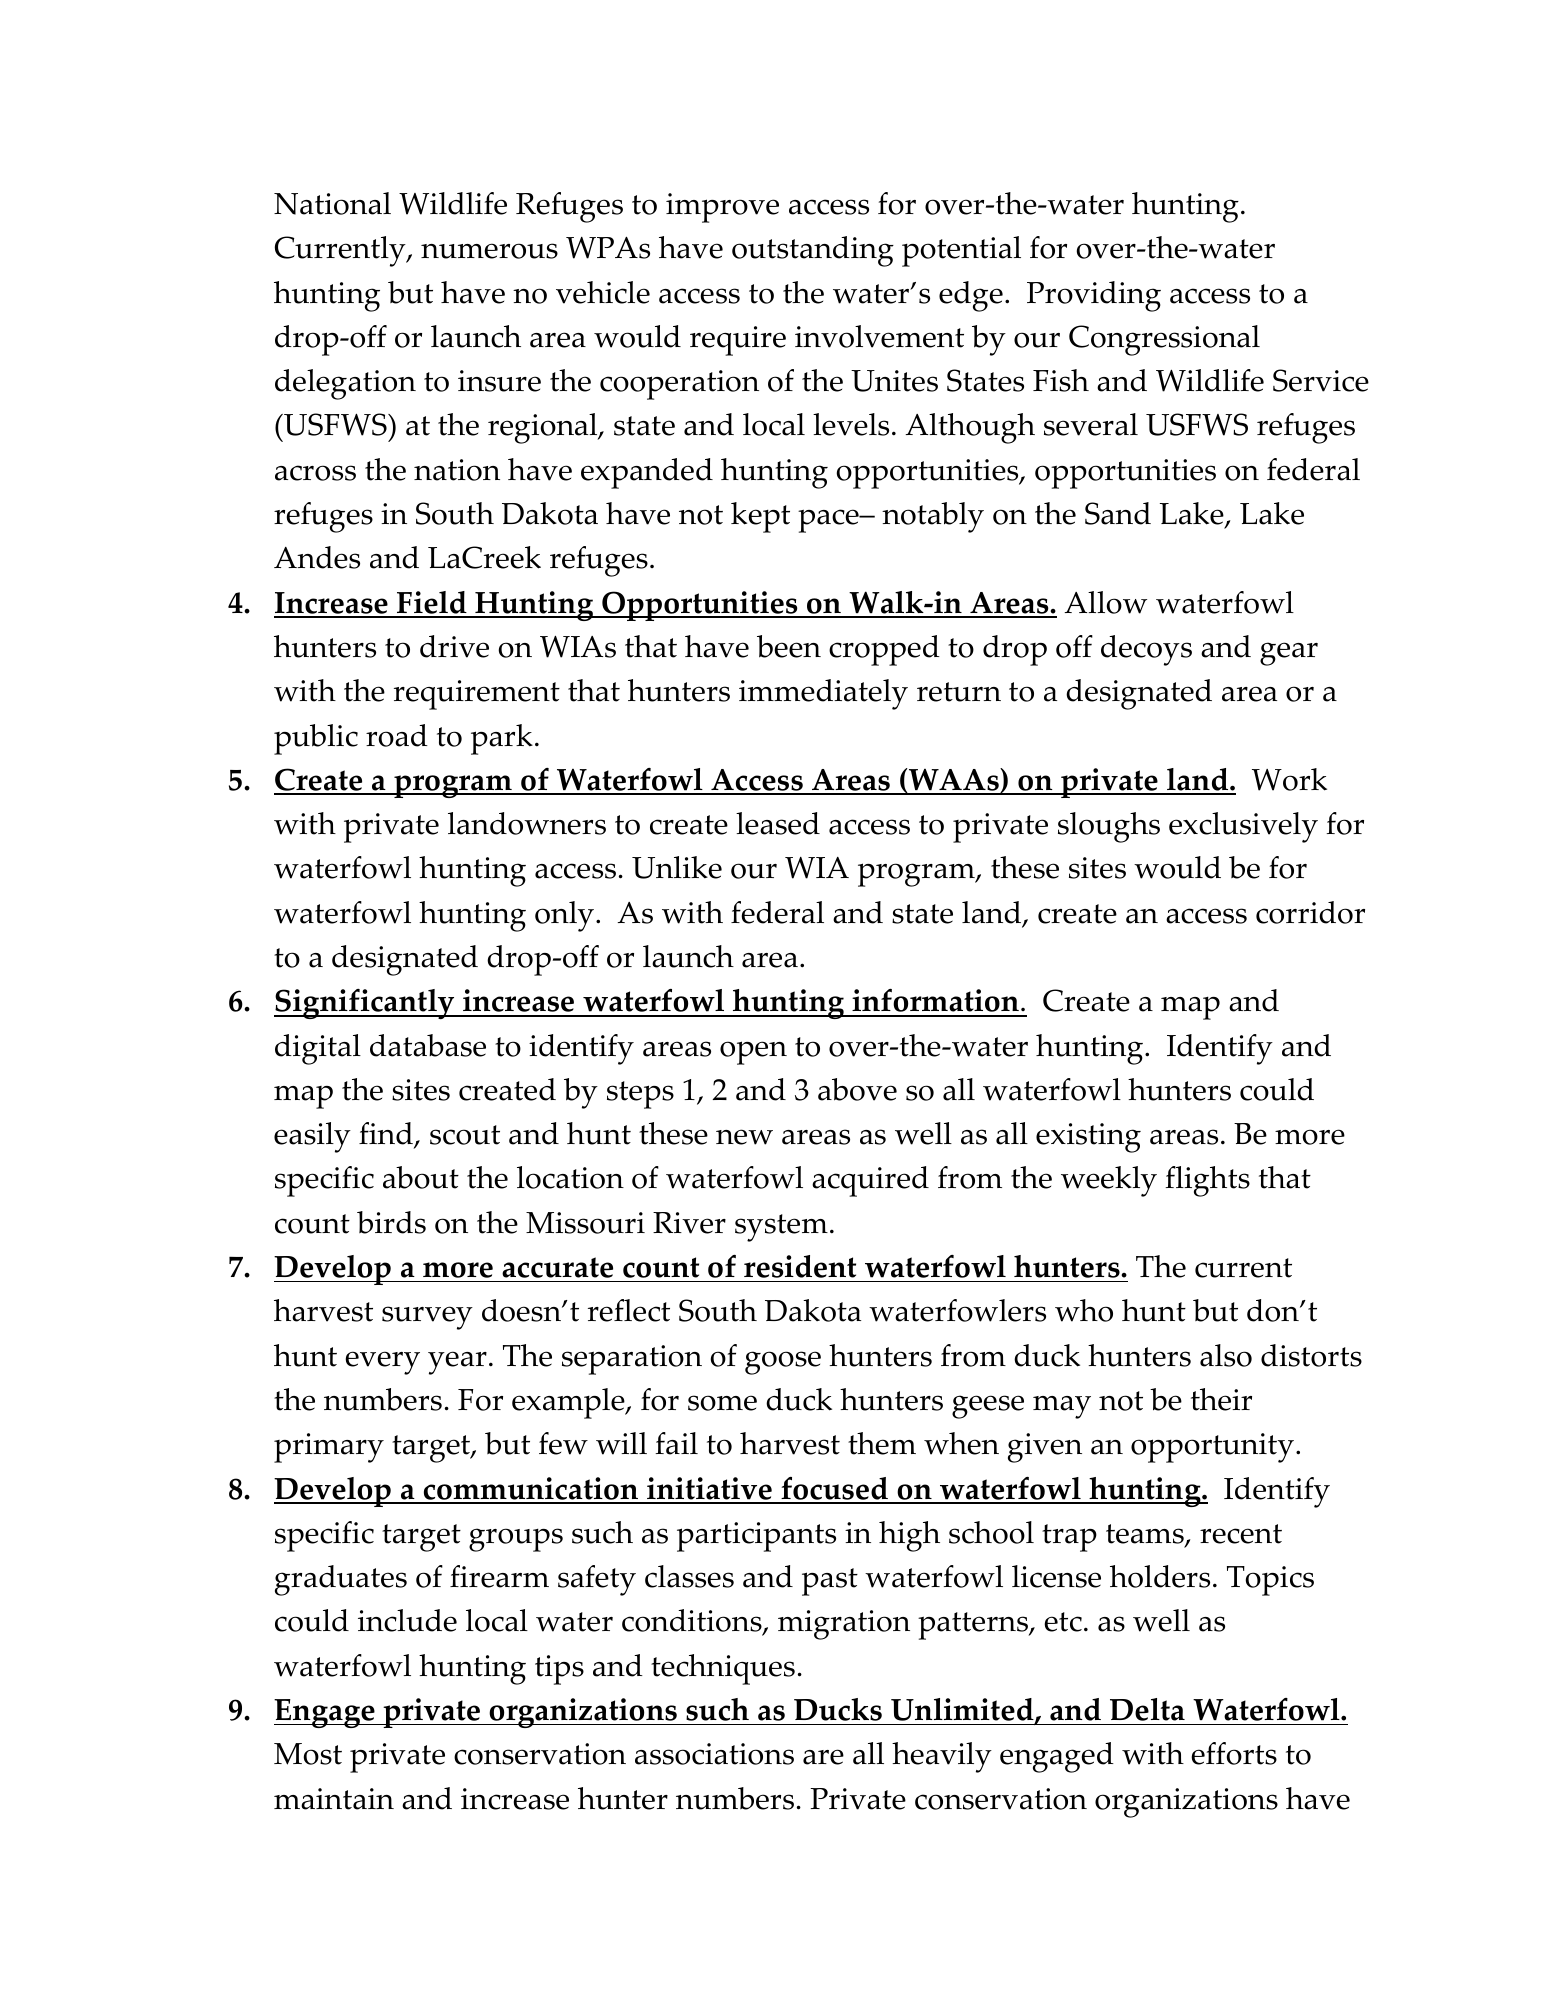 The image size is (1552, 2008). Describe the element at coordinates (397, 735) in the screenshot. I see `road` at that location.
